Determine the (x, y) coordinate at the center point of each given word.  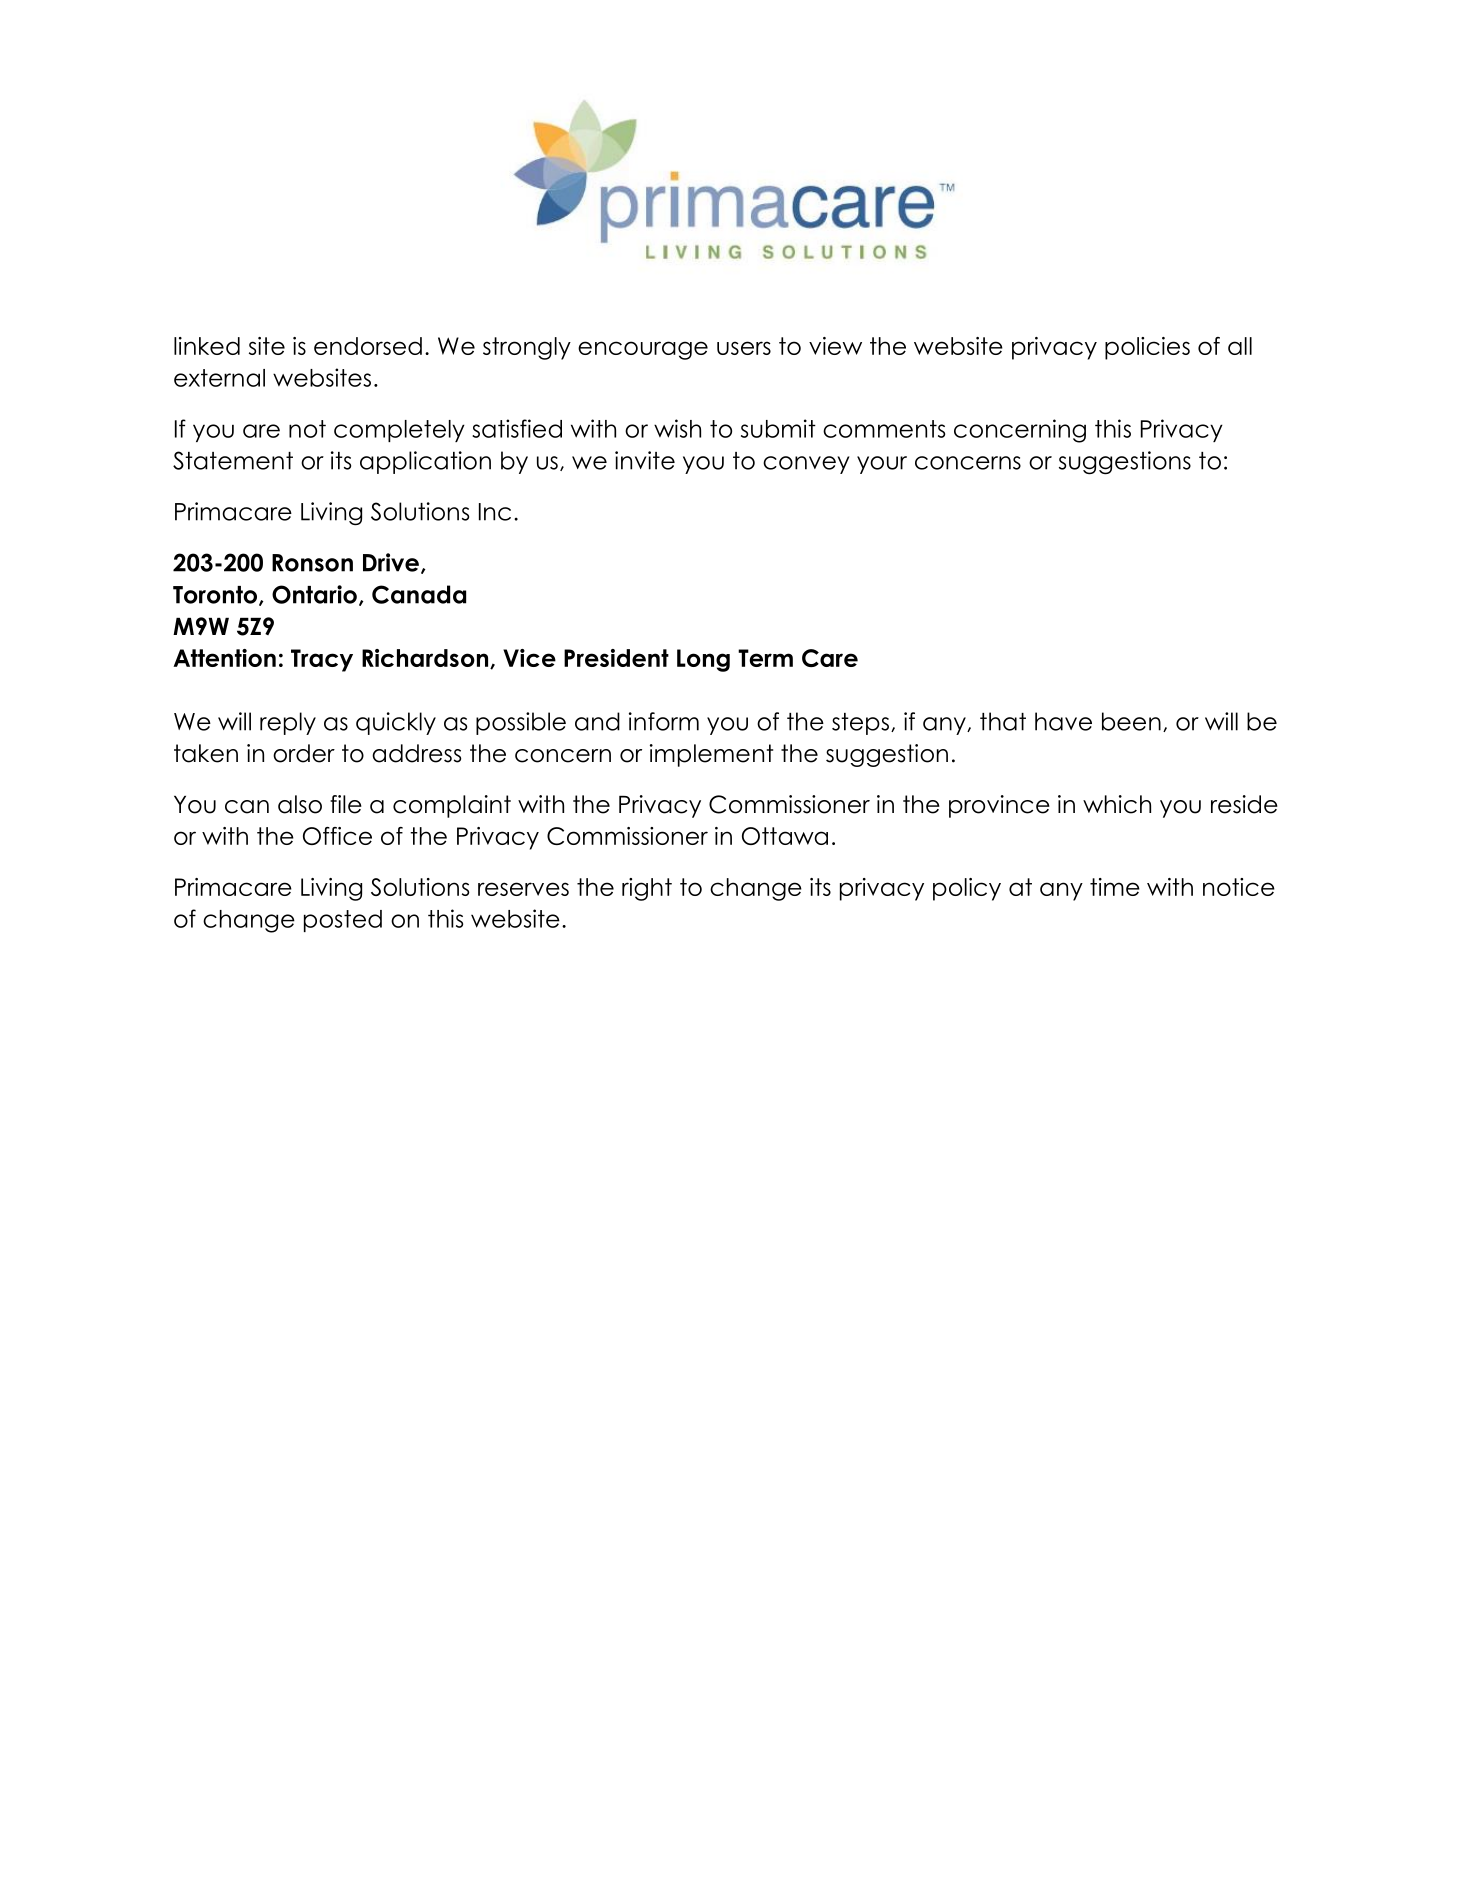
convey (806, 465)
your (882, 465)
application (425, 462)
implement (711, 755)
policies (1147, 348)
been (1131, 721)
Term (765, 658)
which (1117, 804)
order (304, 753)
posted (343, 921)
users (744, 348)
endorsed (368, 346)
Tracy (322, 660)
